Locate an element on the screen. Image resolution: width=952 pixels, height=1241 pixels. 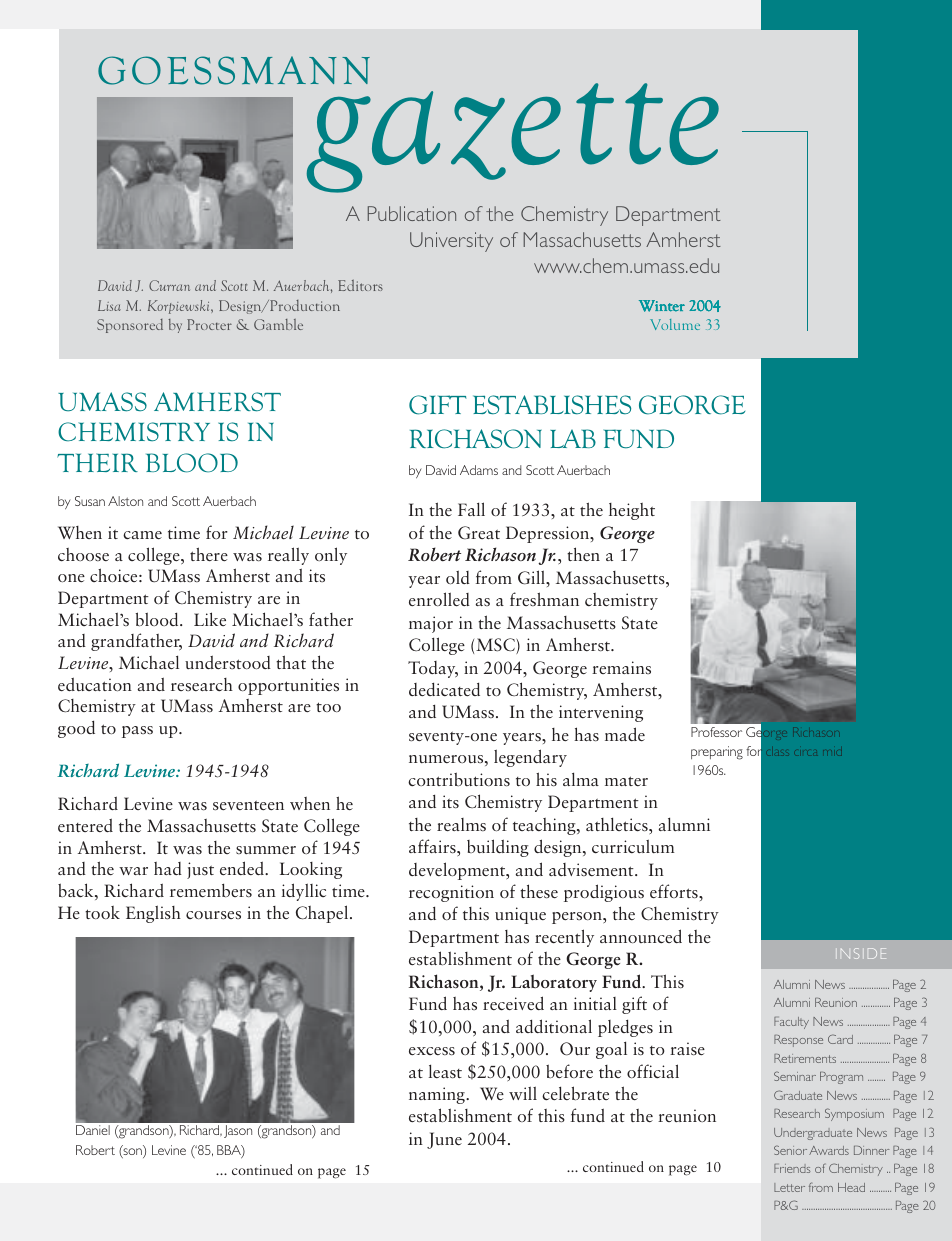
gazette is located at coordinates (512, 137).
